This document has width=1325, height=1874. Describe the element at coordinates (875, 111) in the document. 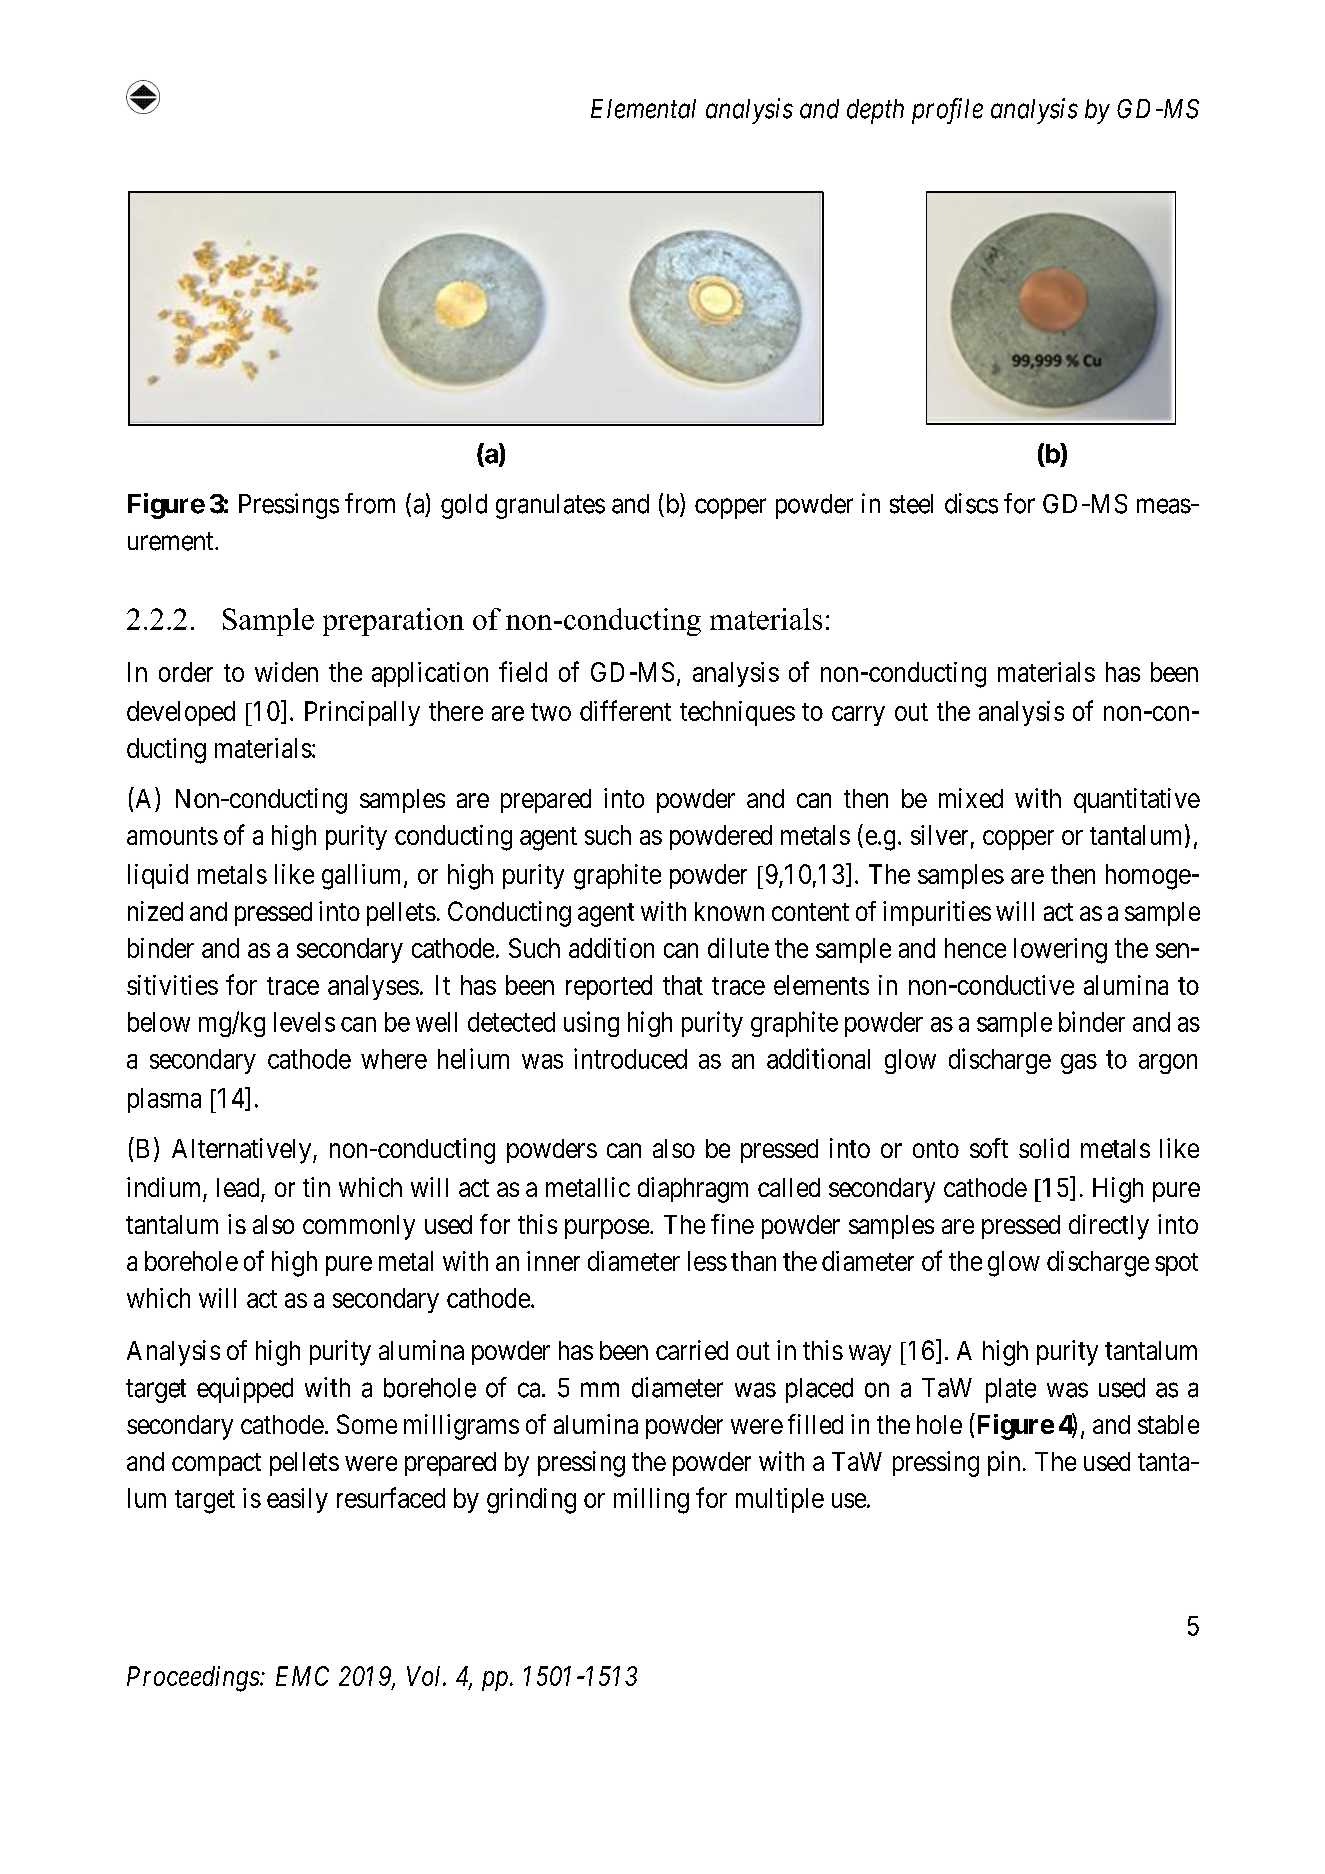

I see `depth` at that location.
